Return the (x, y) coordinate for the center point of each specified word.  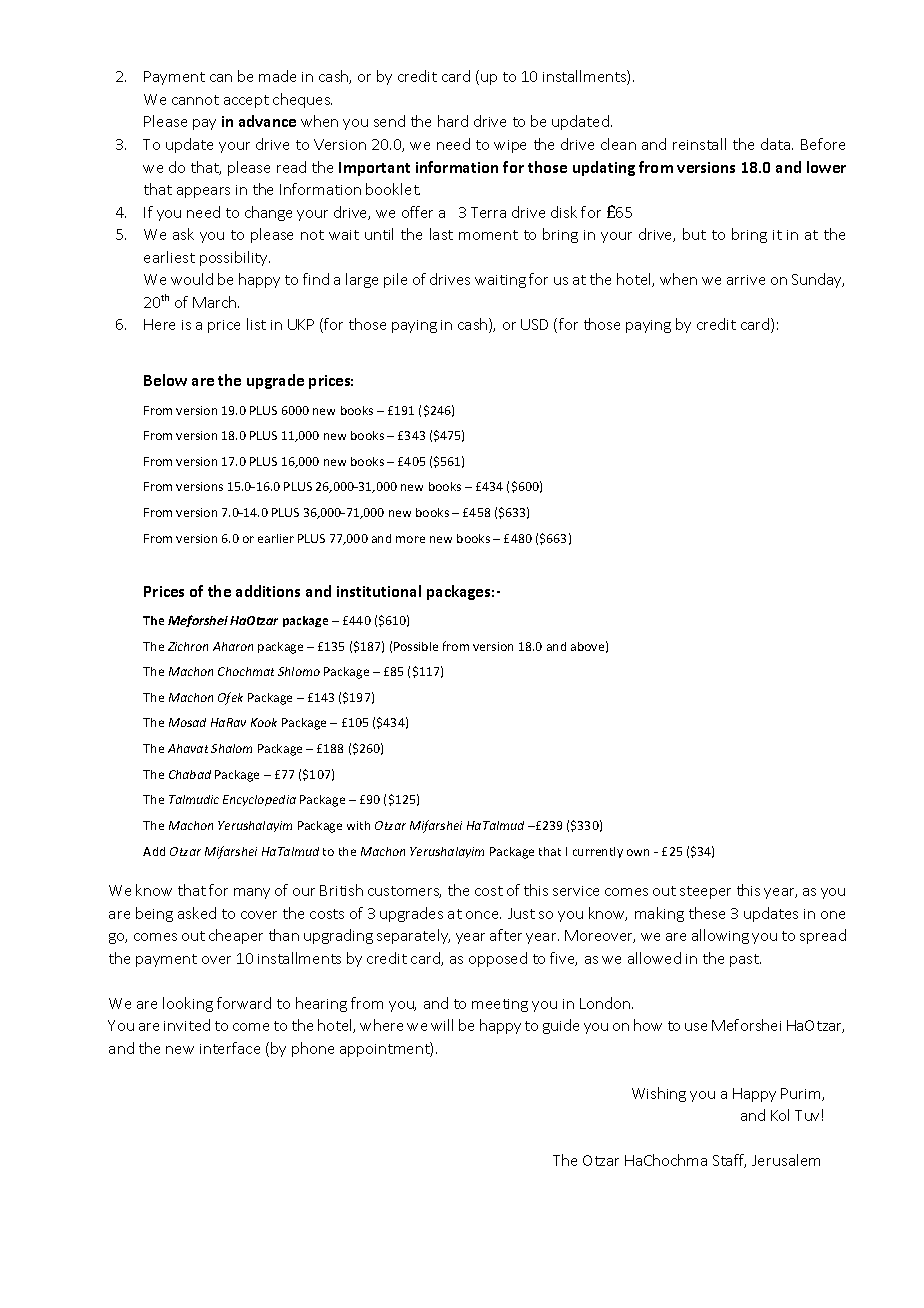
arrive (746, 280)
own (638, 852)
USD (534, 324)
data (777, 144)
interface (230, 1048)
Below (165, 380)
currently (598, 852)
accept (246, 101)
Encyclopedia (259, 800)
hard (453, 121)
